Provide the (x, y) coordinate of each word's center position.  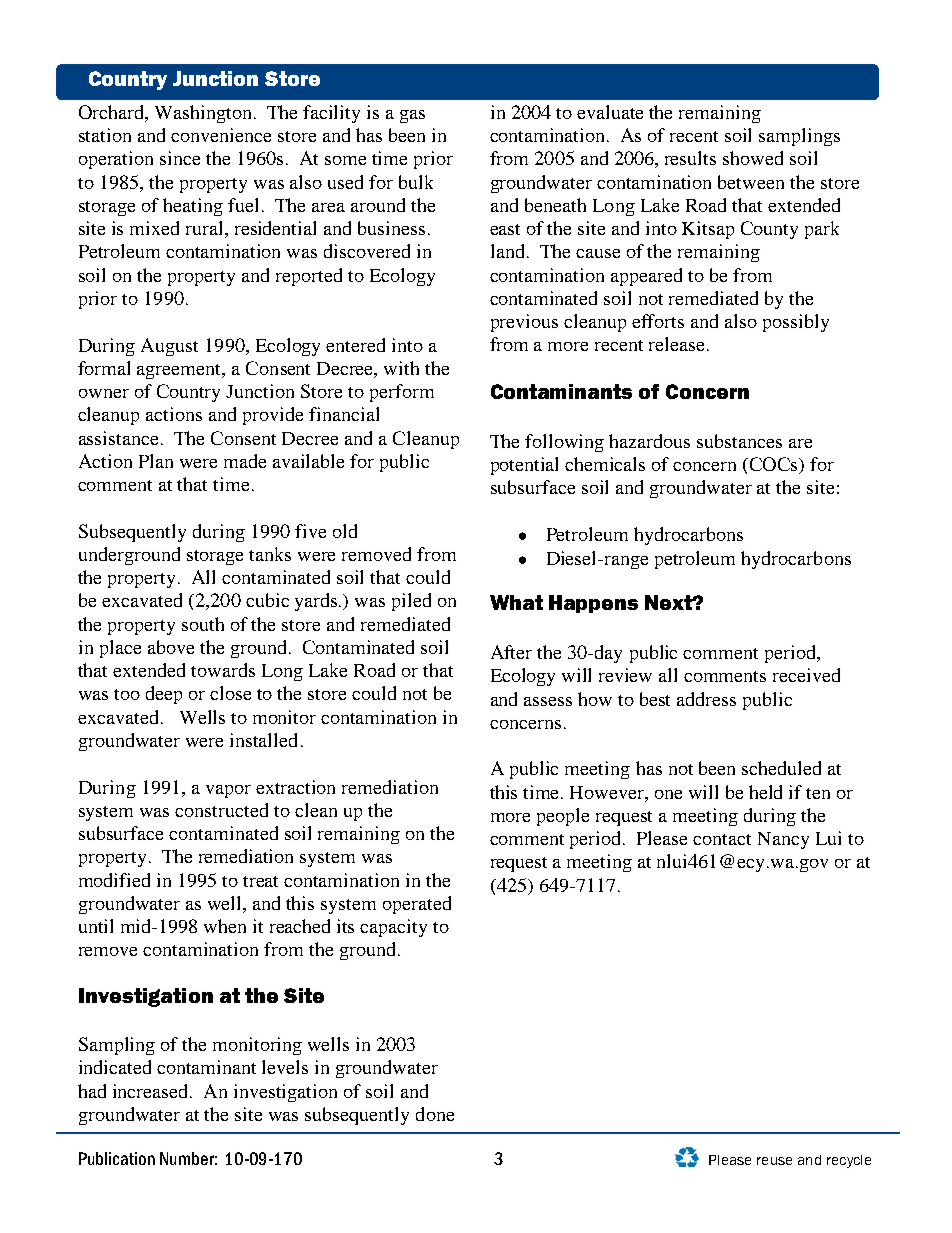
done (435, 1114)
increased (152, 1091)
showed (753, 158)
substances (739, 441)
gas (412, 116)
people (563, 817)
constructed (221, 810)
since (180, 158)
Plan (156, 461)
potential (524, 466)
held (765, 792)
